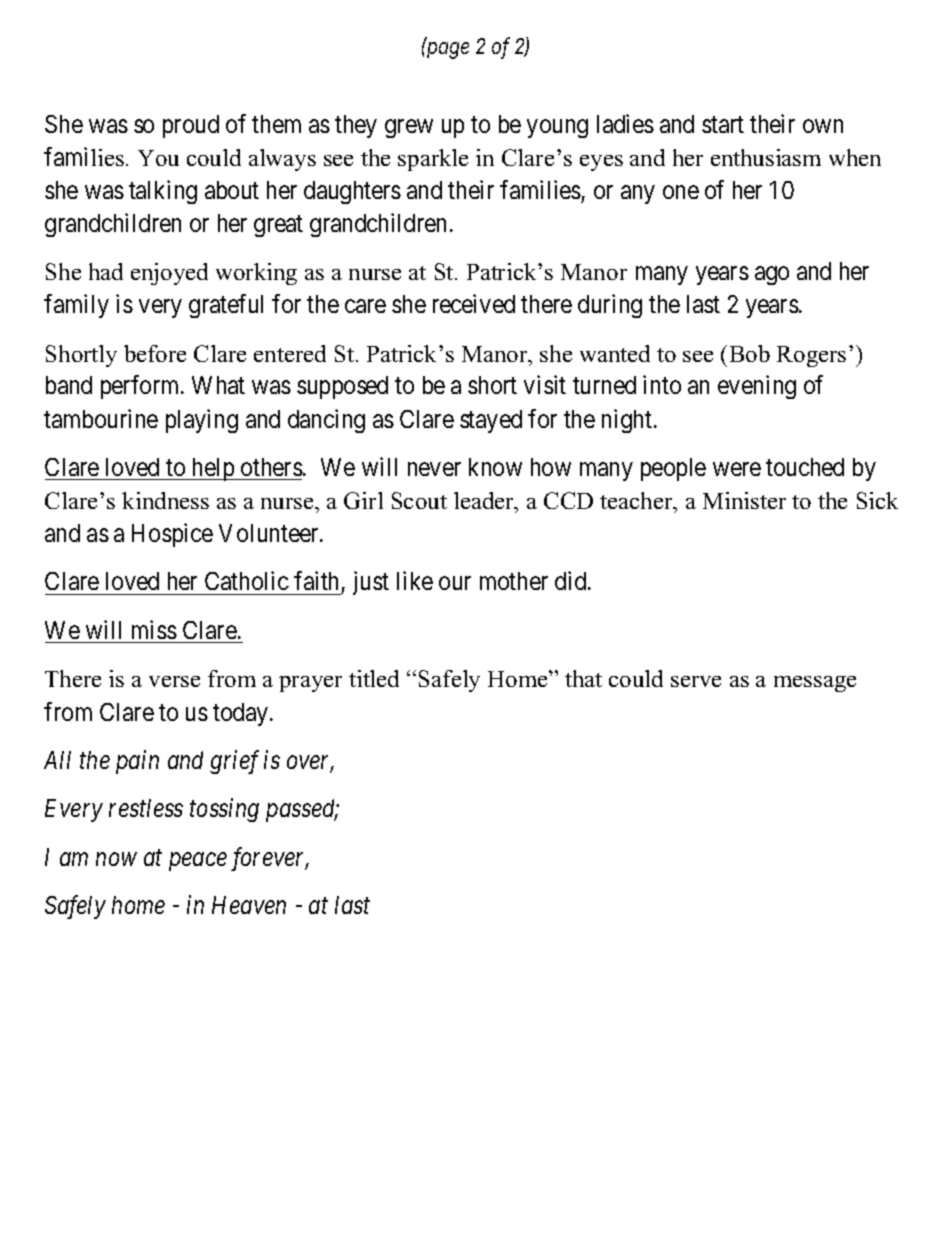  What do you see at coordinates (766, 157) in the screenshot?
I see `enthusiasm` at bounding box center [766, 157].
